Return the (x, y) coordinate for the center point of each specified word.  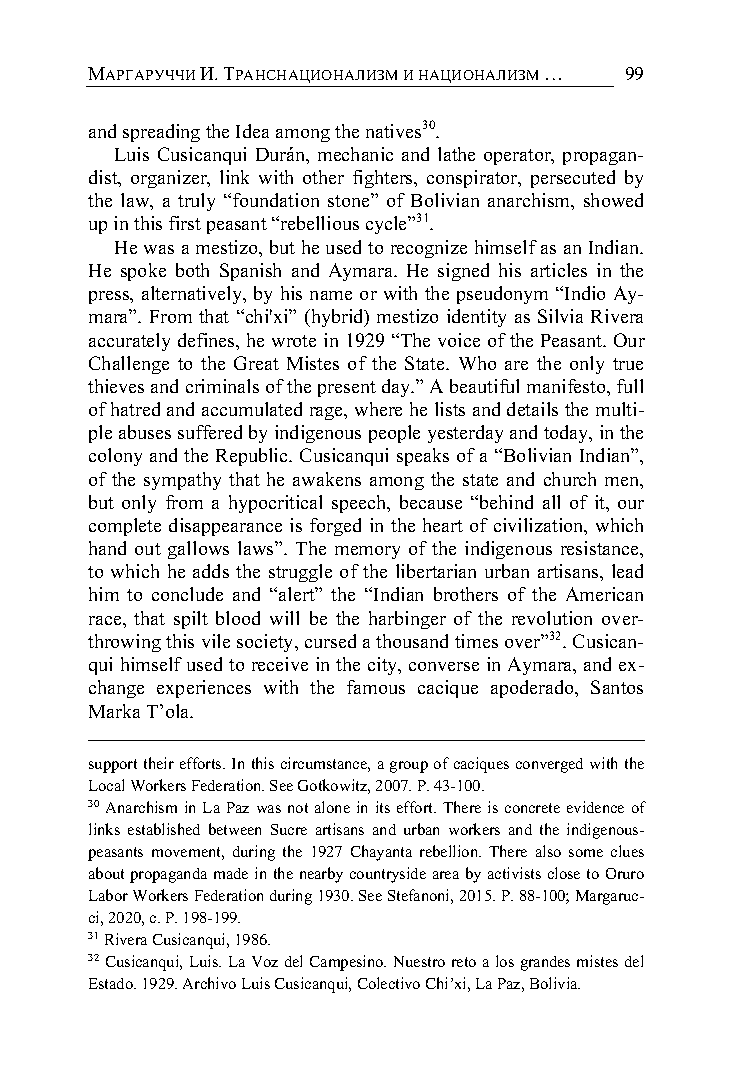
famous (376, 687)
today (567, 434)
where (378, 409)
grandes (545, 963)
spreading (161, 133)
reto (464, 962)
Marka (114, 711)
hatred (135, 409)
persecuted (573, 179)
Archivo (209, 983)
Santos (617, 687)
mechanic (355, 154)
